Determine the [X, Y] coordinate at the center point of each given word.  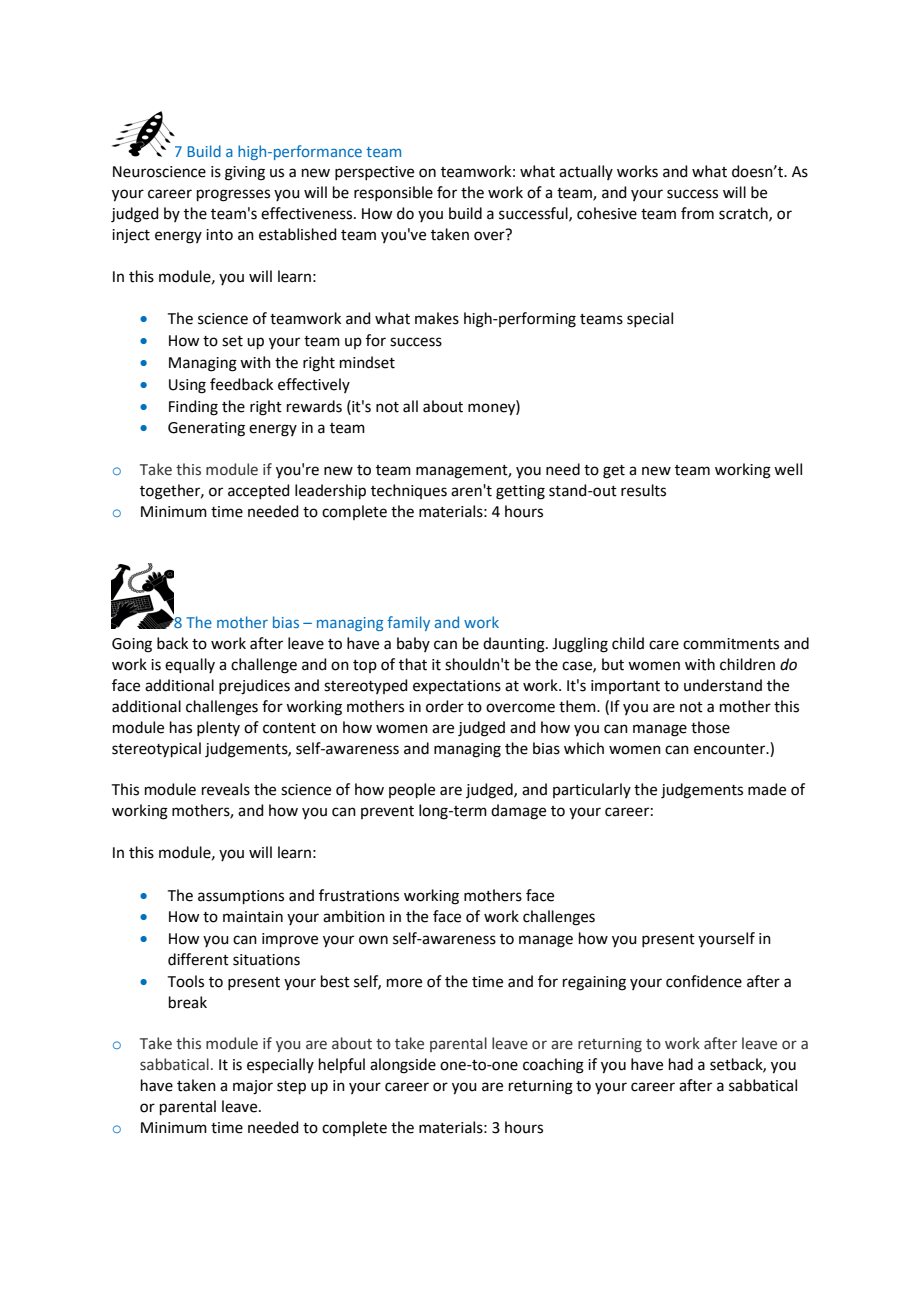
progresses [233, 195]
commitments [731, 644]
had [681, 1064]
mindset [367, 362]
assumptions [241, 897]
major [253, 1087]
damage [518, 812]
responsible [393, 193]
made [767, 789]
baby [413, 644]
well [788, 469]
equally [190, 665]
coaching [553, 1066]
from [697, 213]
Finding [193, 408]
